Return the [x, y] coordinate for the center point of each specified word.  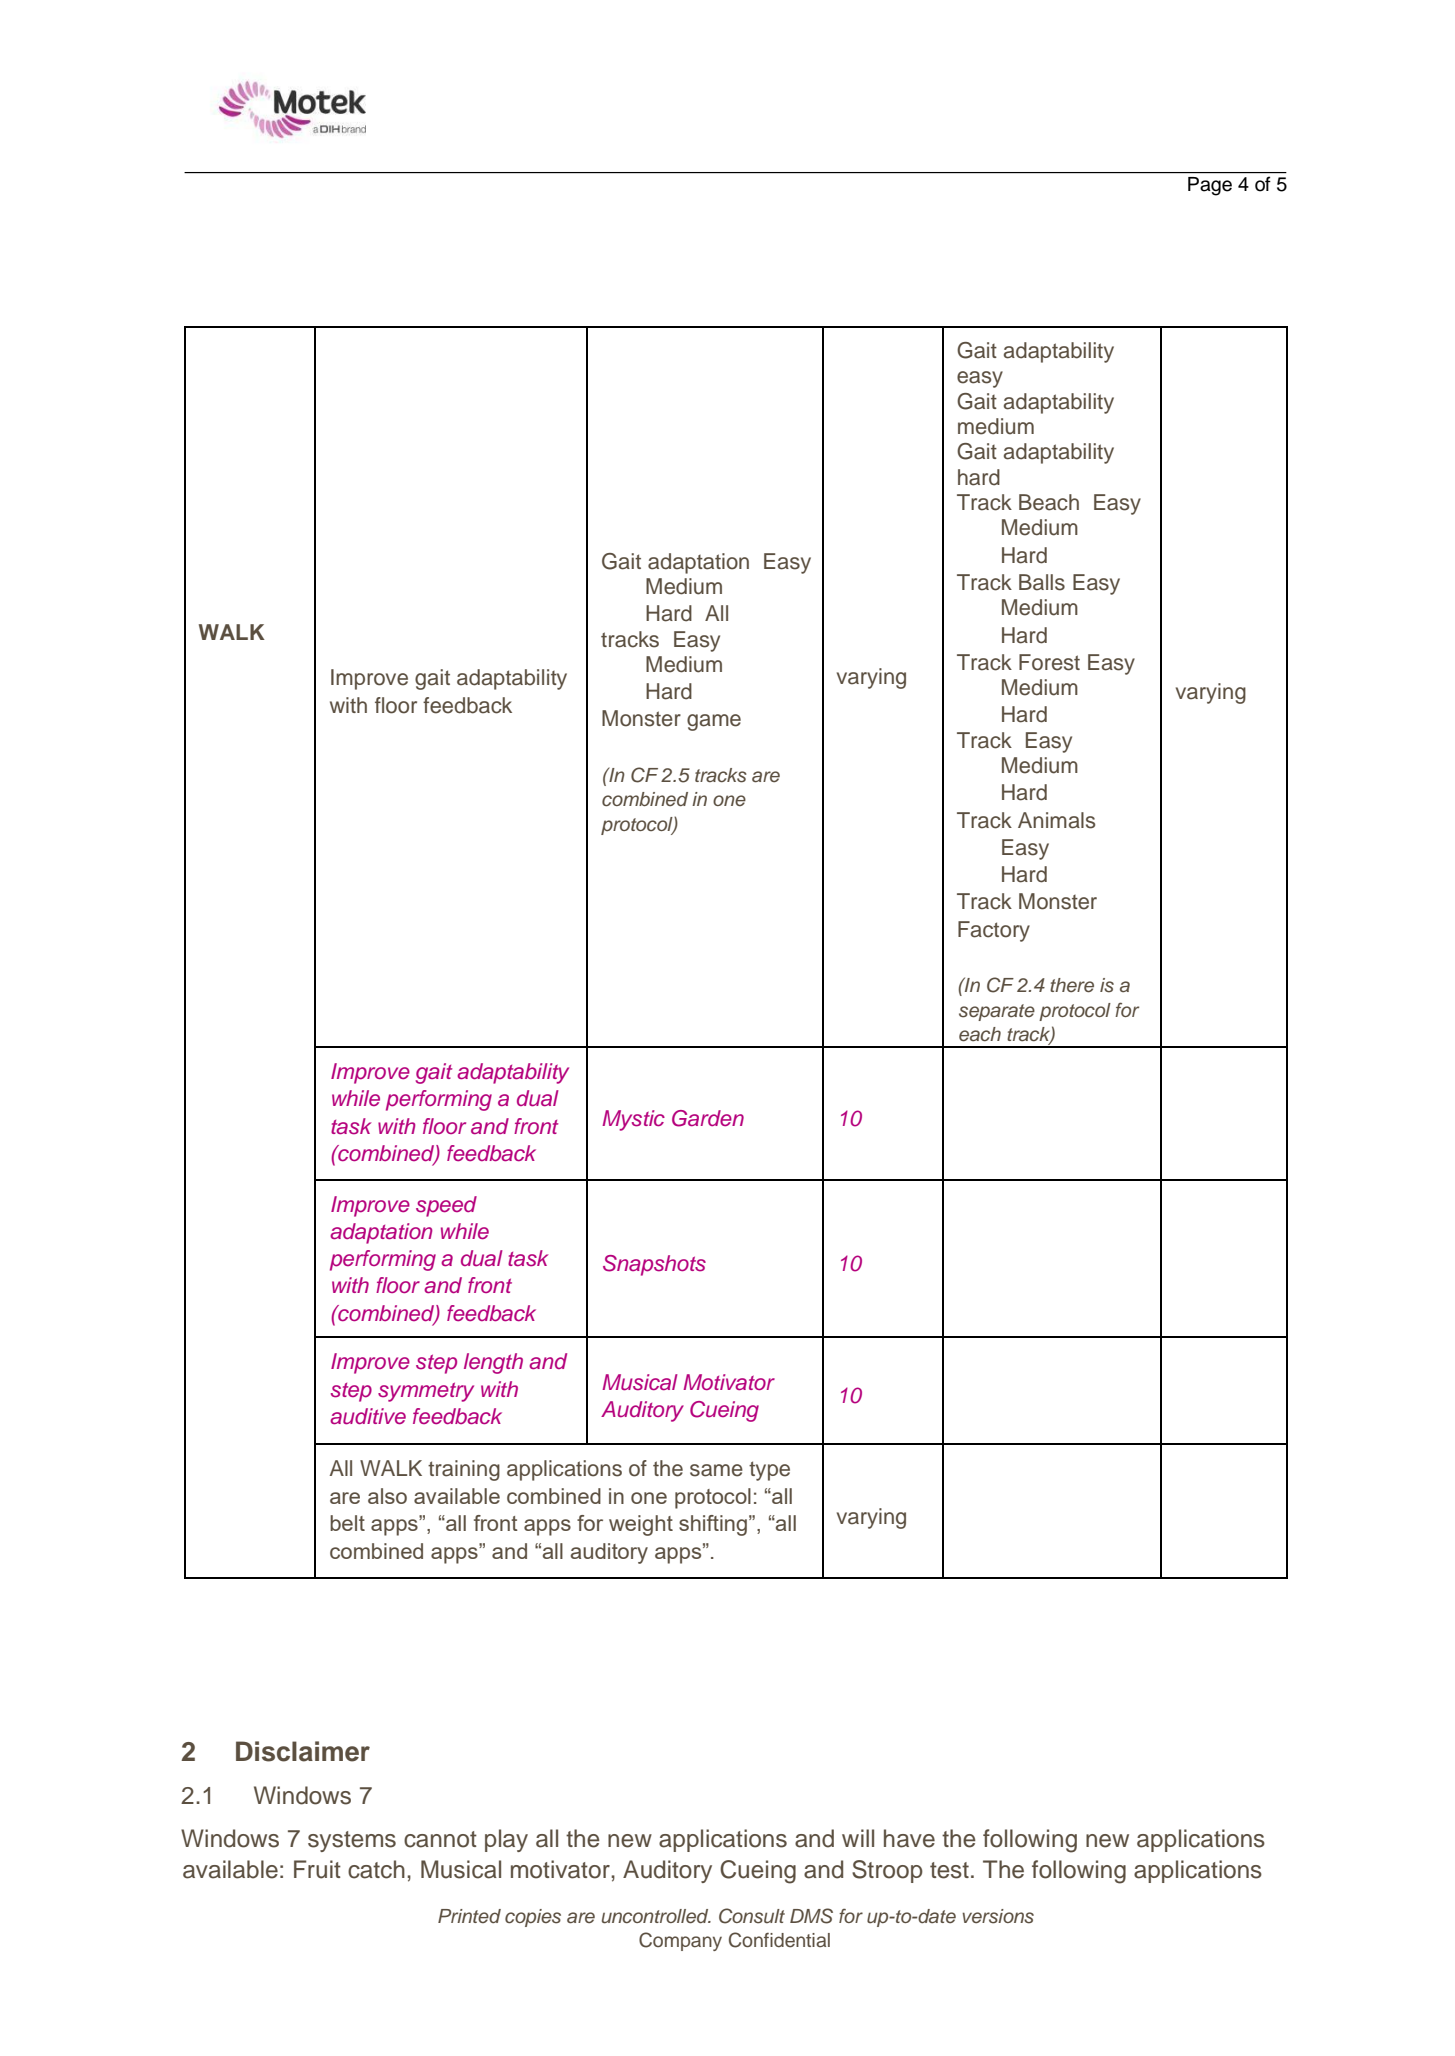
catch [376, 1869]
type [769, 1471]
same [716, 1470]
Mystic [633, 1120]
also [387, 1496]
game [714, 722]
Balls [1042, 582]
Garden [708, 1118]
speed [446, 1206]
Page [1210, 186]
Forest [1049, 662]
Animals [1056, 820]
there [1072, 985]
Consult [752, 1916]
